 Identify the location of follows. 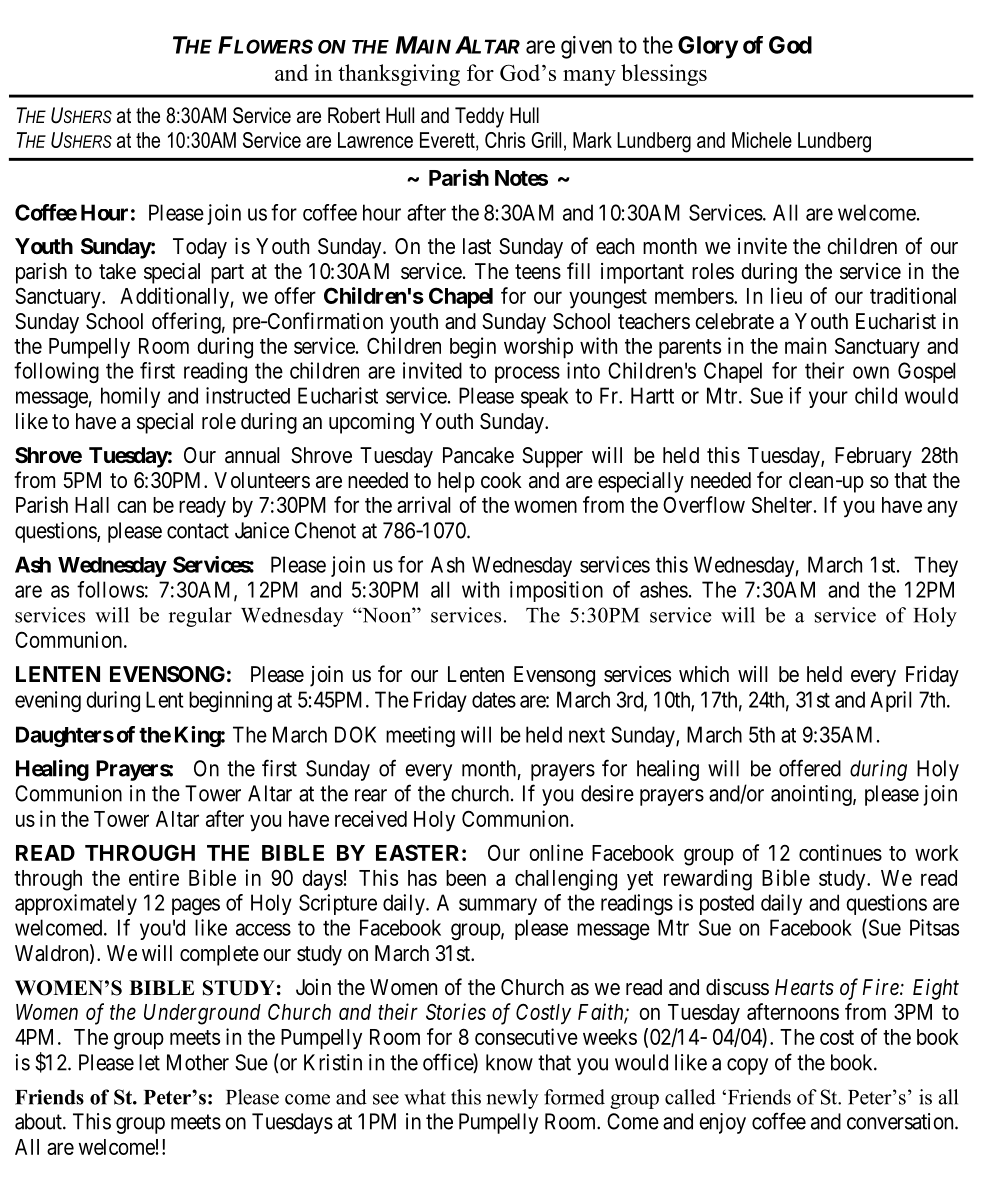
(110, 589).
